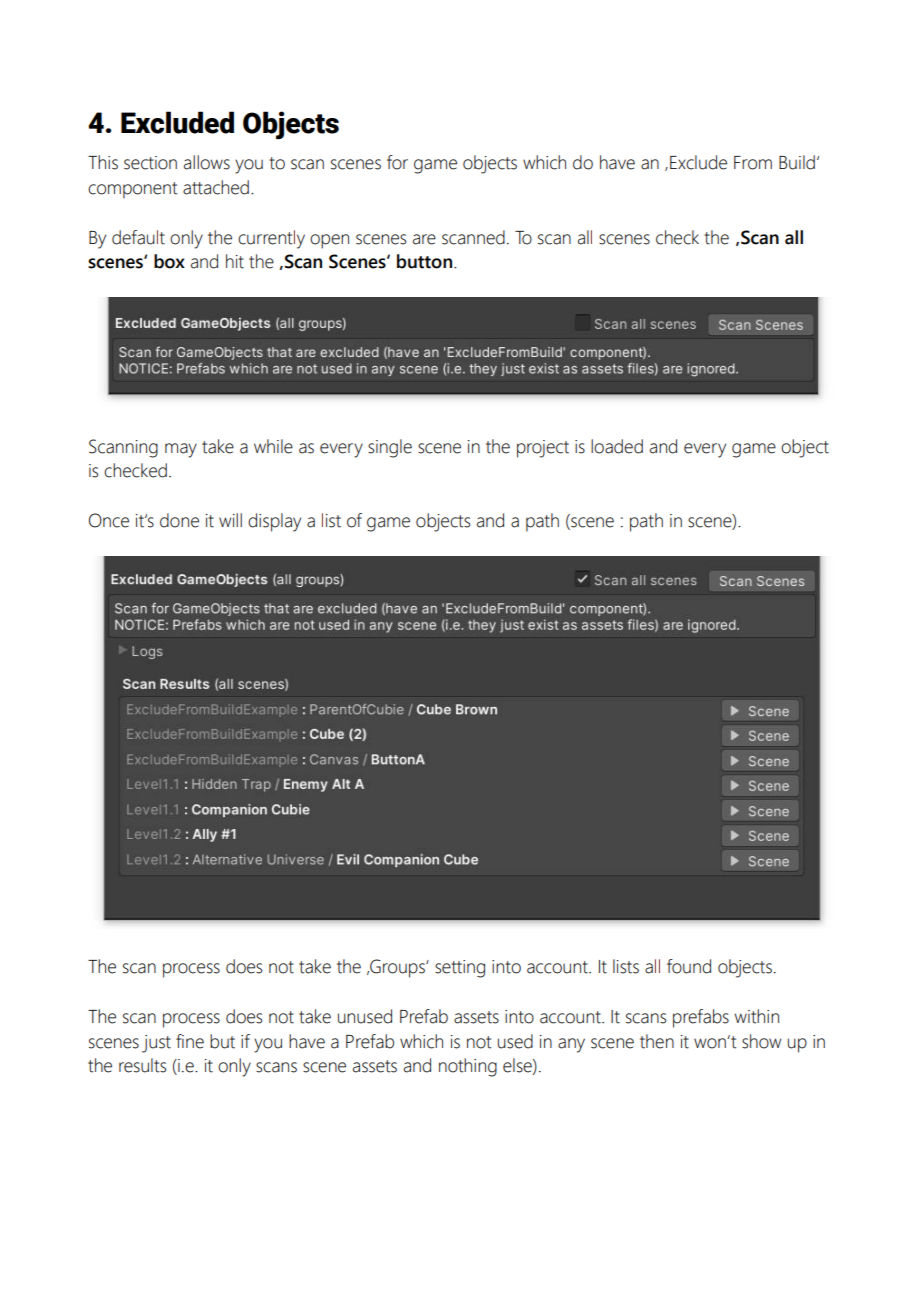 The height and width of the image is (1308, 924). Describe the element at coordinates (190, 1041) in the image. I see `fine` at that location.
